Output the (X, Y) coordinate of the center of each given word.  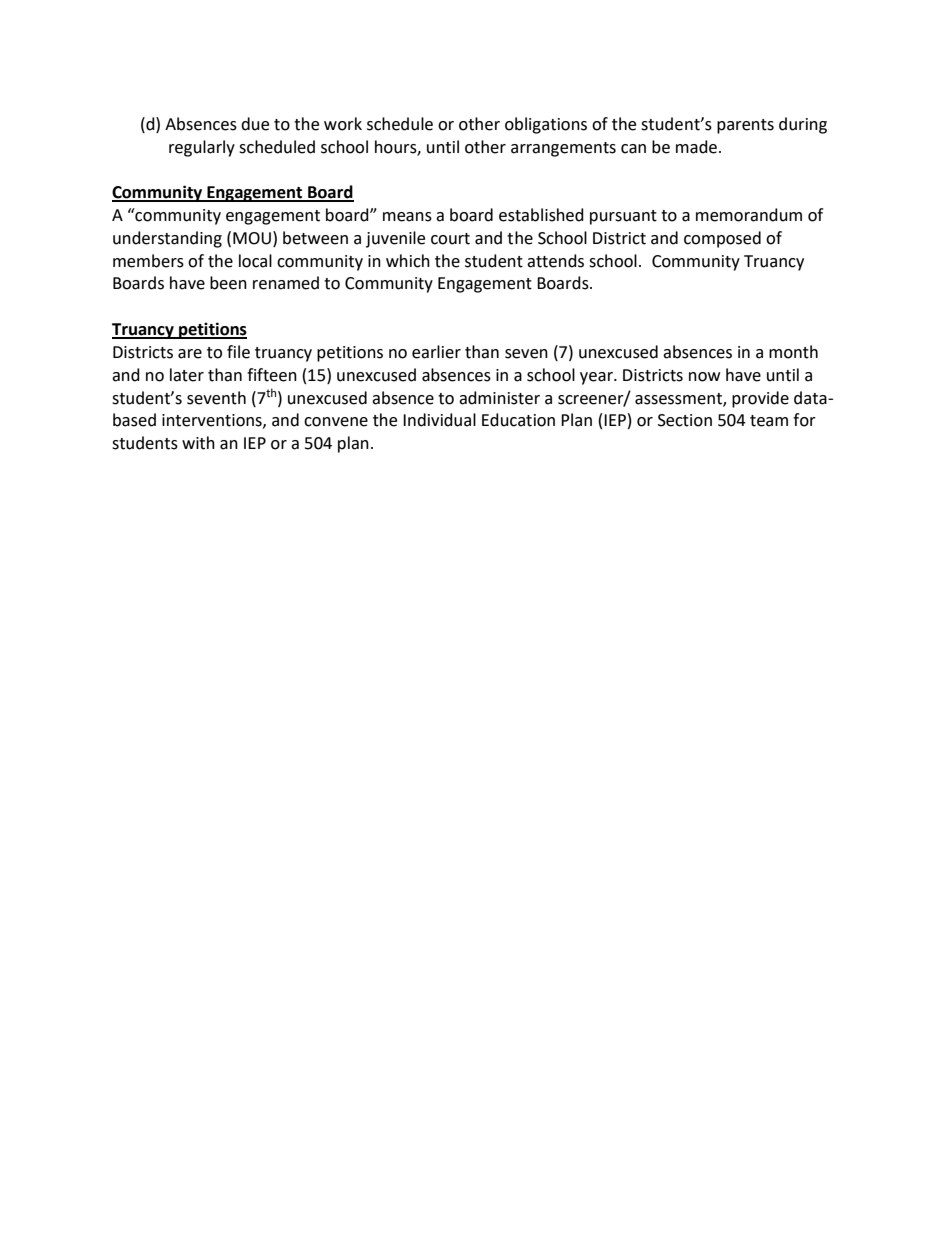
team (769, 421)
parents (745, 126)
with (198, 443)
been (228, 283)
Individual (439, 420)
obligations (546, 125)
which (408, 261)
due (255, 124)
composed (722, 239)
